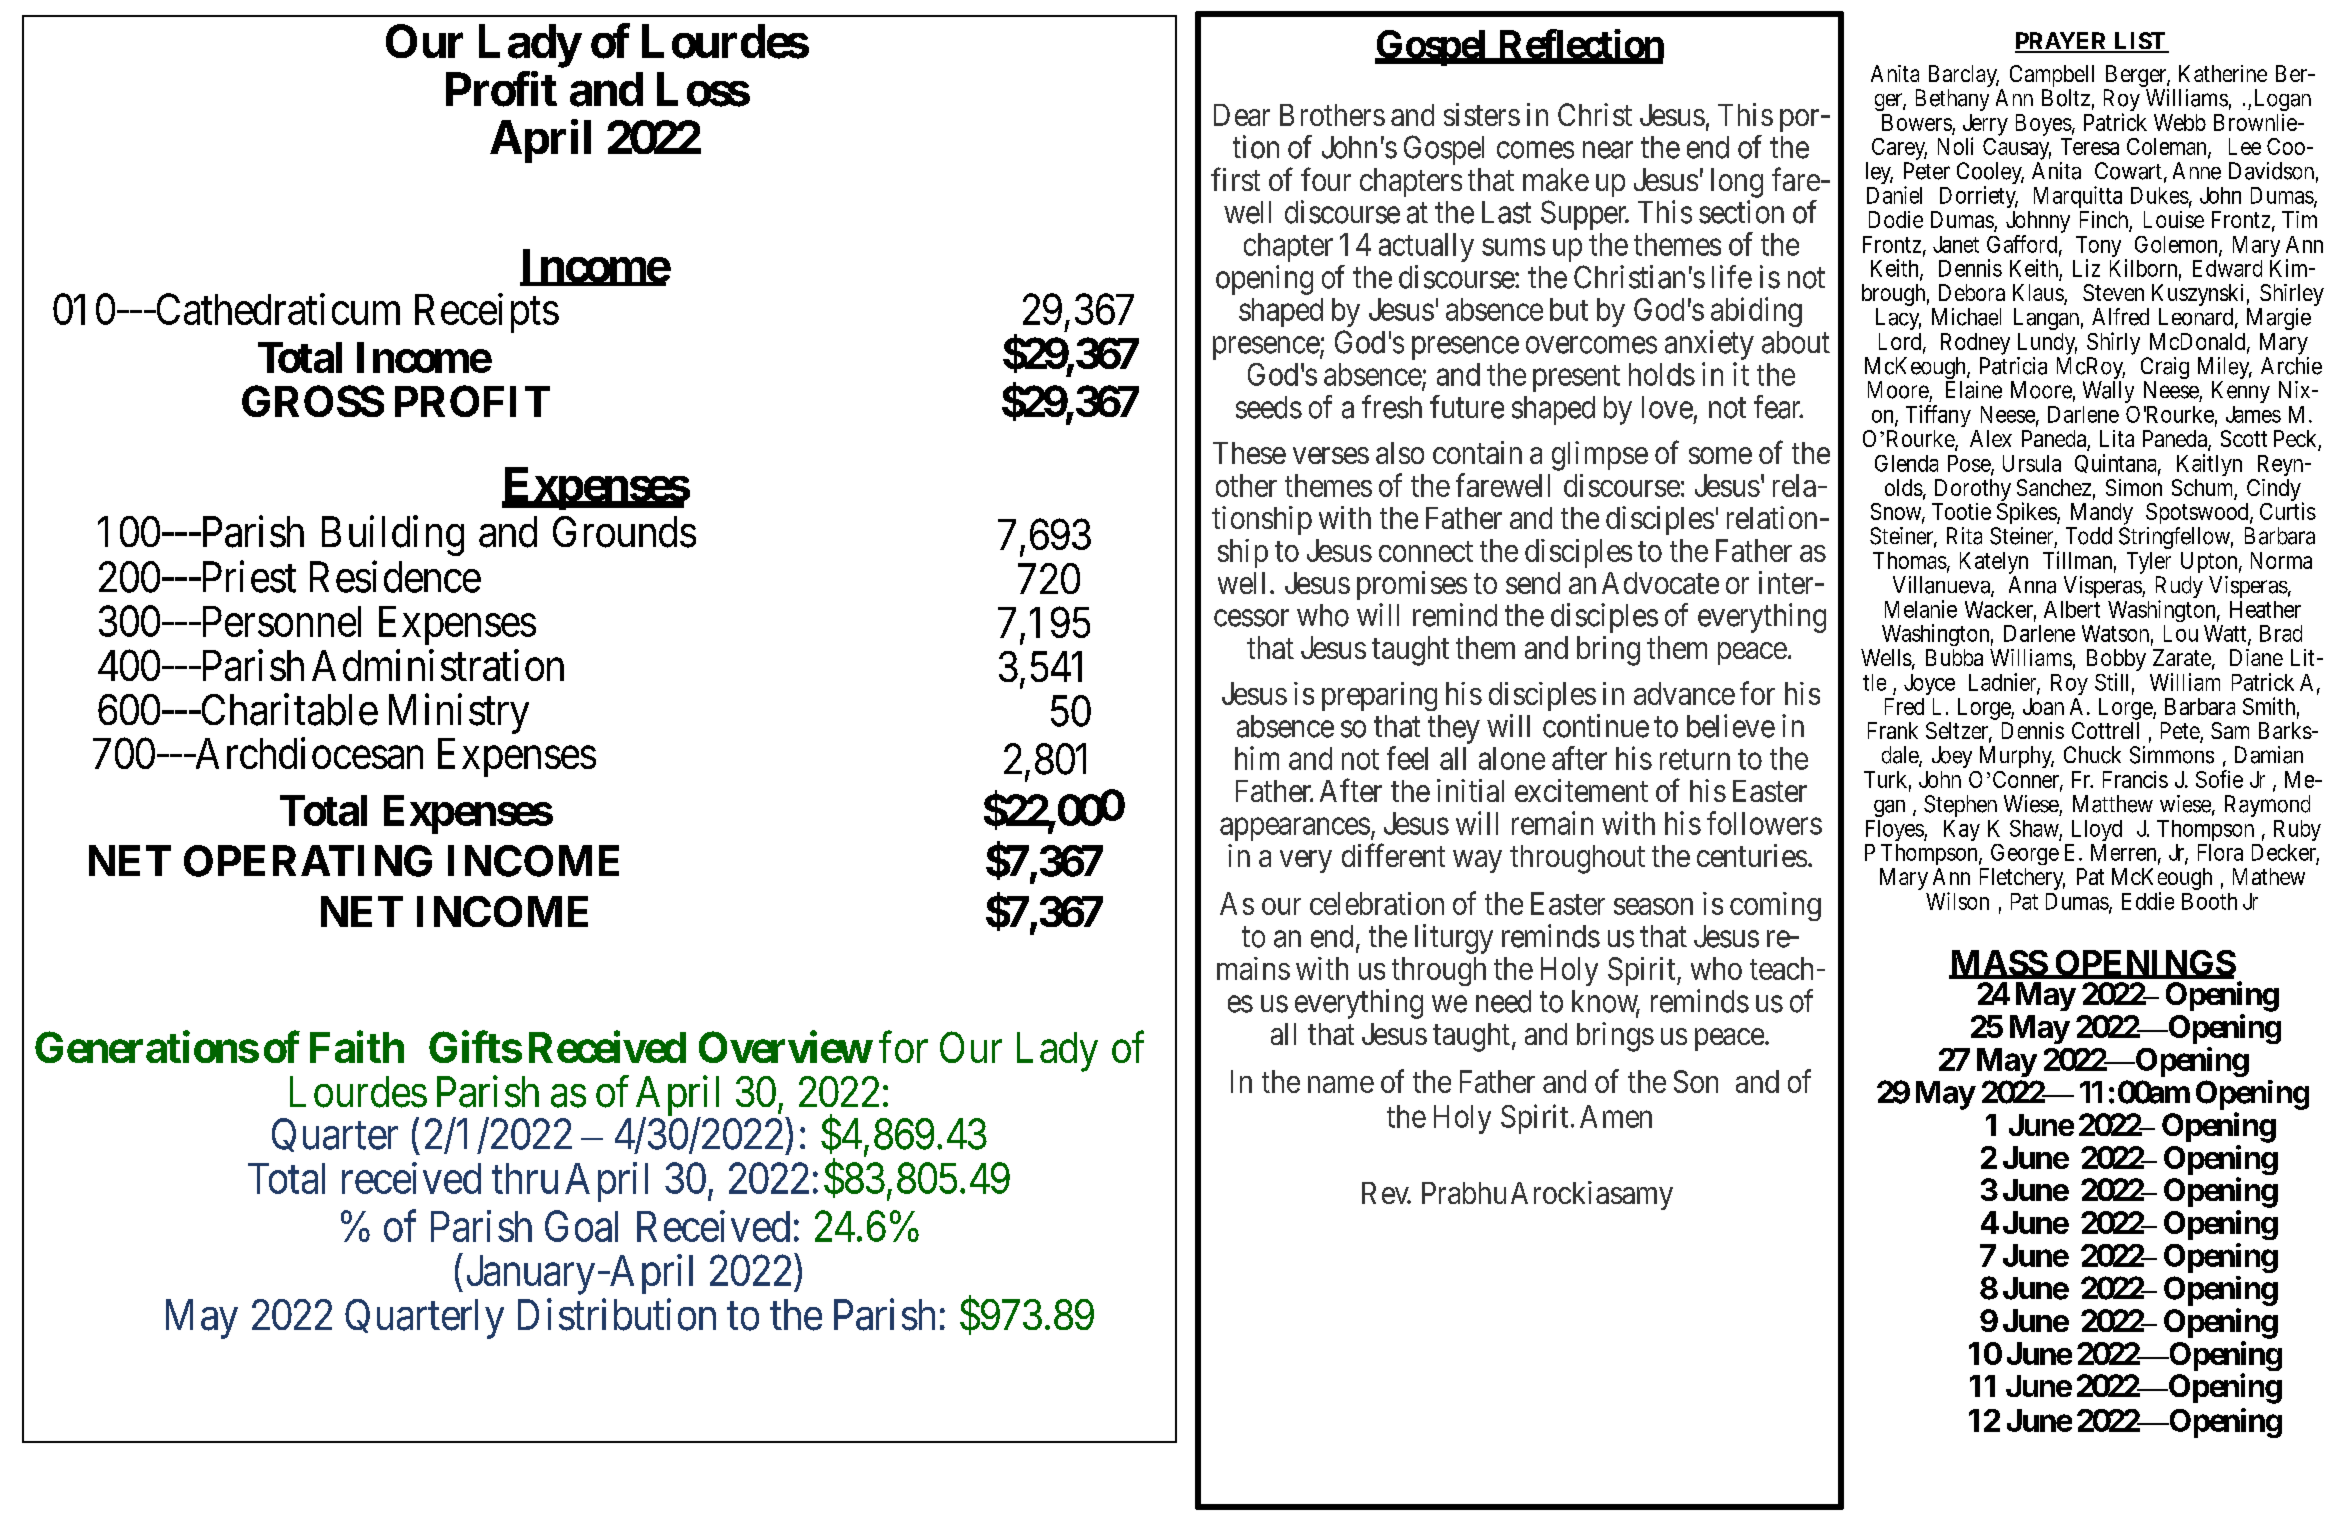 Image resolution: width=2350 pixels, height=1521 pixels. I want to click on Residence, so click(395, 577).
